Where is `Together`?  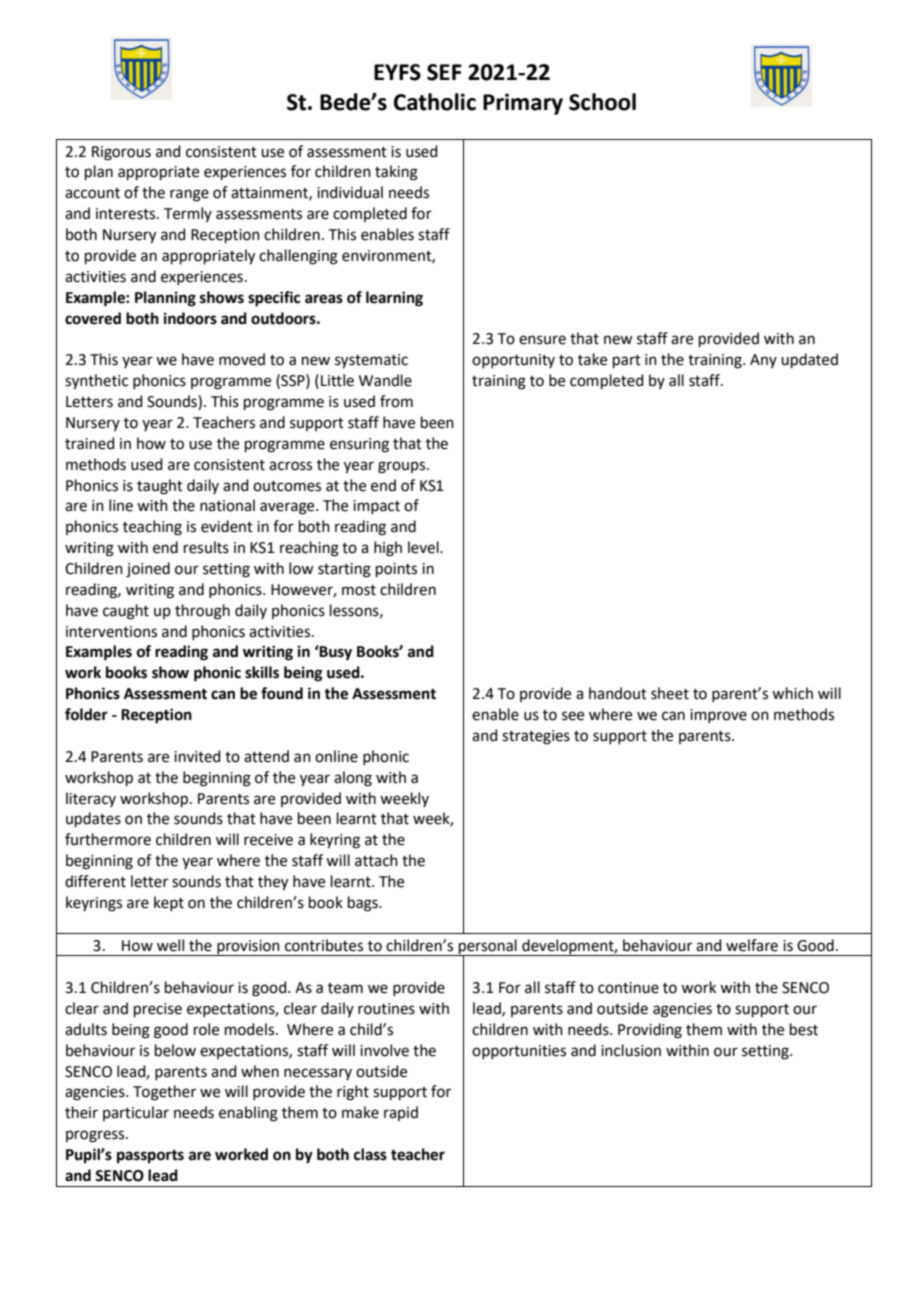
Together is located at coordinates (164, 1093).
